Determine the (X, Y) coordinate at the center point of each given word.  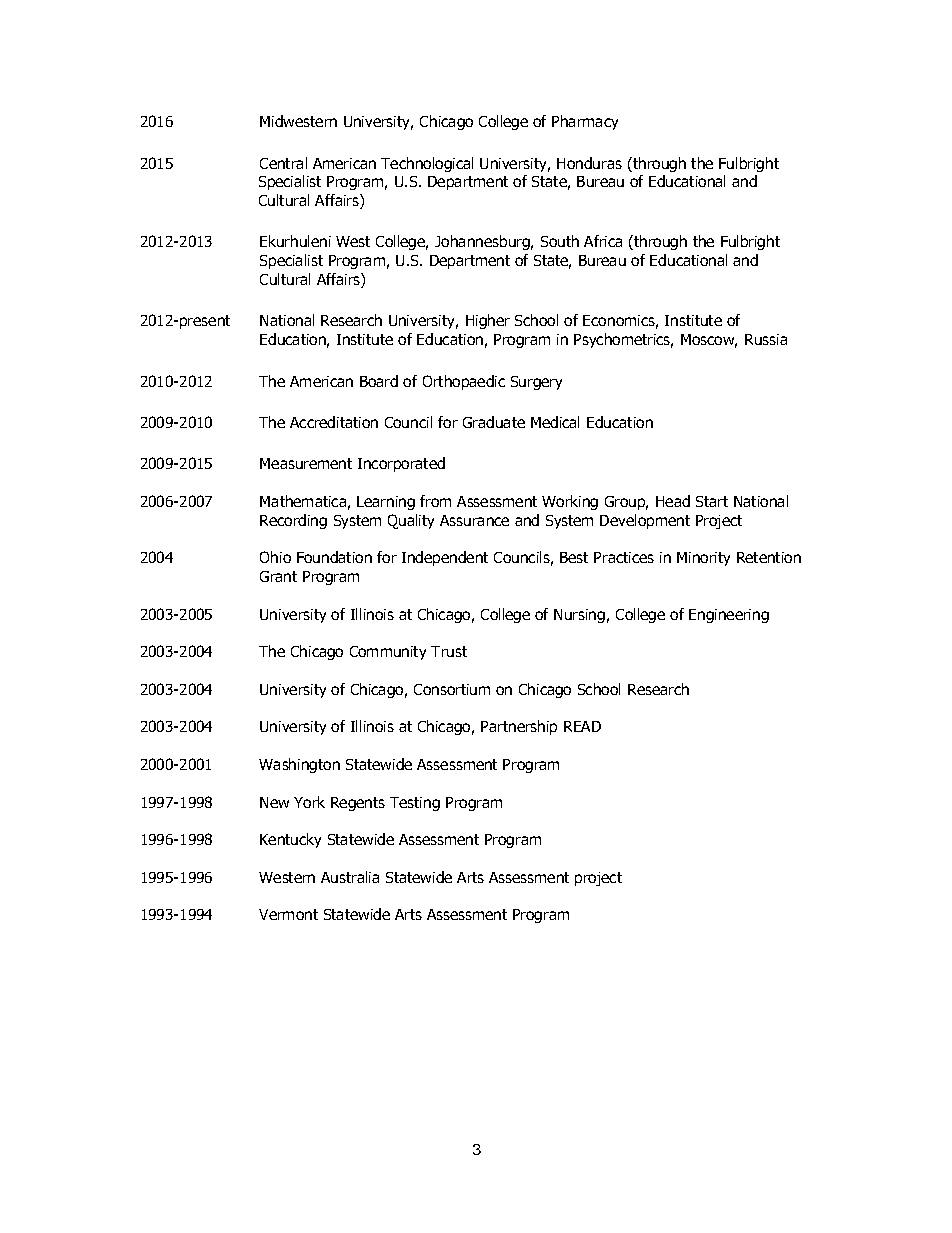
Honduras (589, 163)
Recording (293, 521)
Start (712, 501)
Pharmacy (585, 122)
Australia (350, 877)
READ (582, 726)
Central (283, 163)
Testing (415, 804)
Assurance (474, 520)
